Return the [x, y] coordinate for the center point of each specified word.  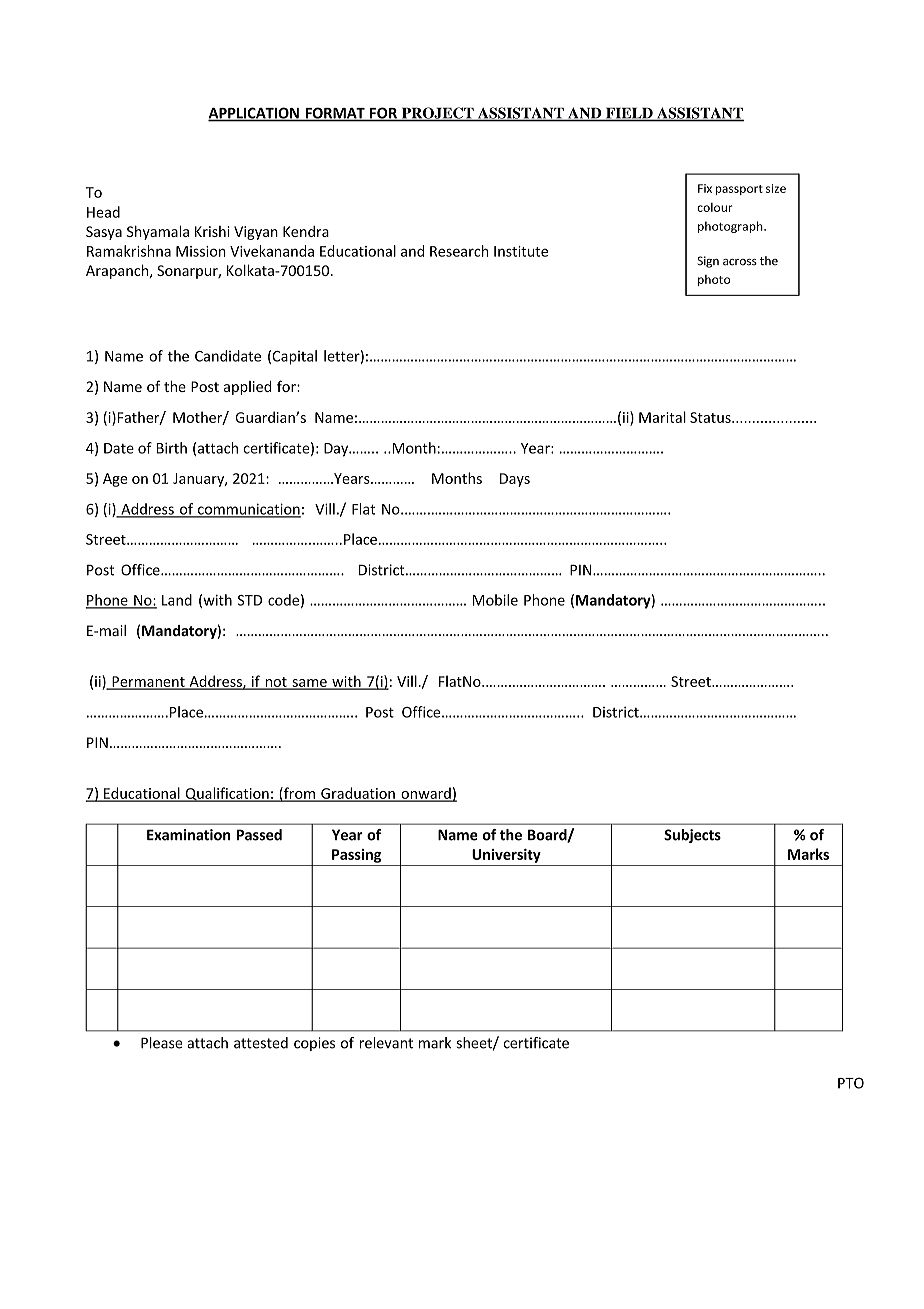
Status [711, 417]
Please [162, 1043]
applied [247, 388]
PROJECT [437, 114]
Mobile [495, 600]
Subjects [692, 836]
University [506, 856]
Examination [188, 835]
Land [177, 600]
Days [515, 480]
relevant [386, 1043]
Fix [705, 188]
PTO [851, 1083]
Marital [662, 417]
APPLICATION [254, 114]
